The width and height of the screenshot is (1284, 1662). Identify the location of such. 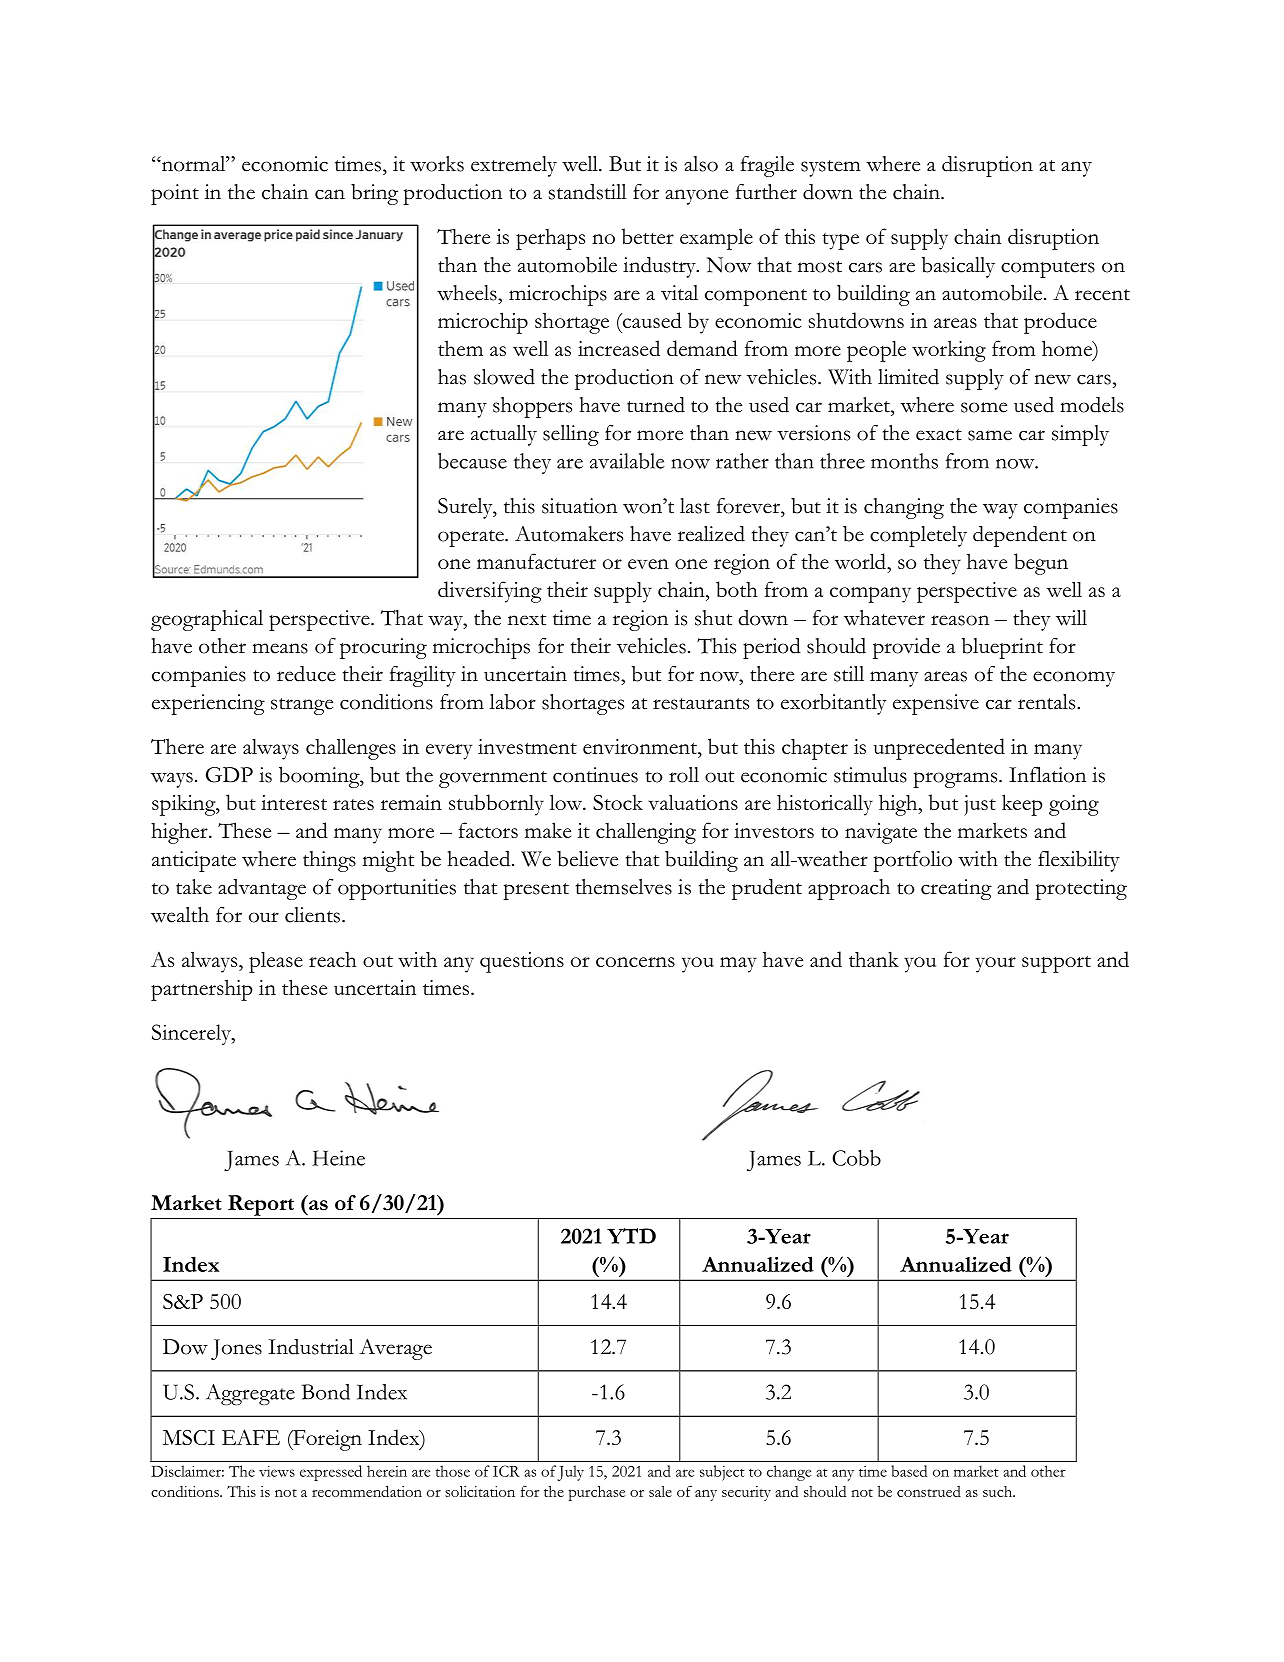
(999, 1491).
